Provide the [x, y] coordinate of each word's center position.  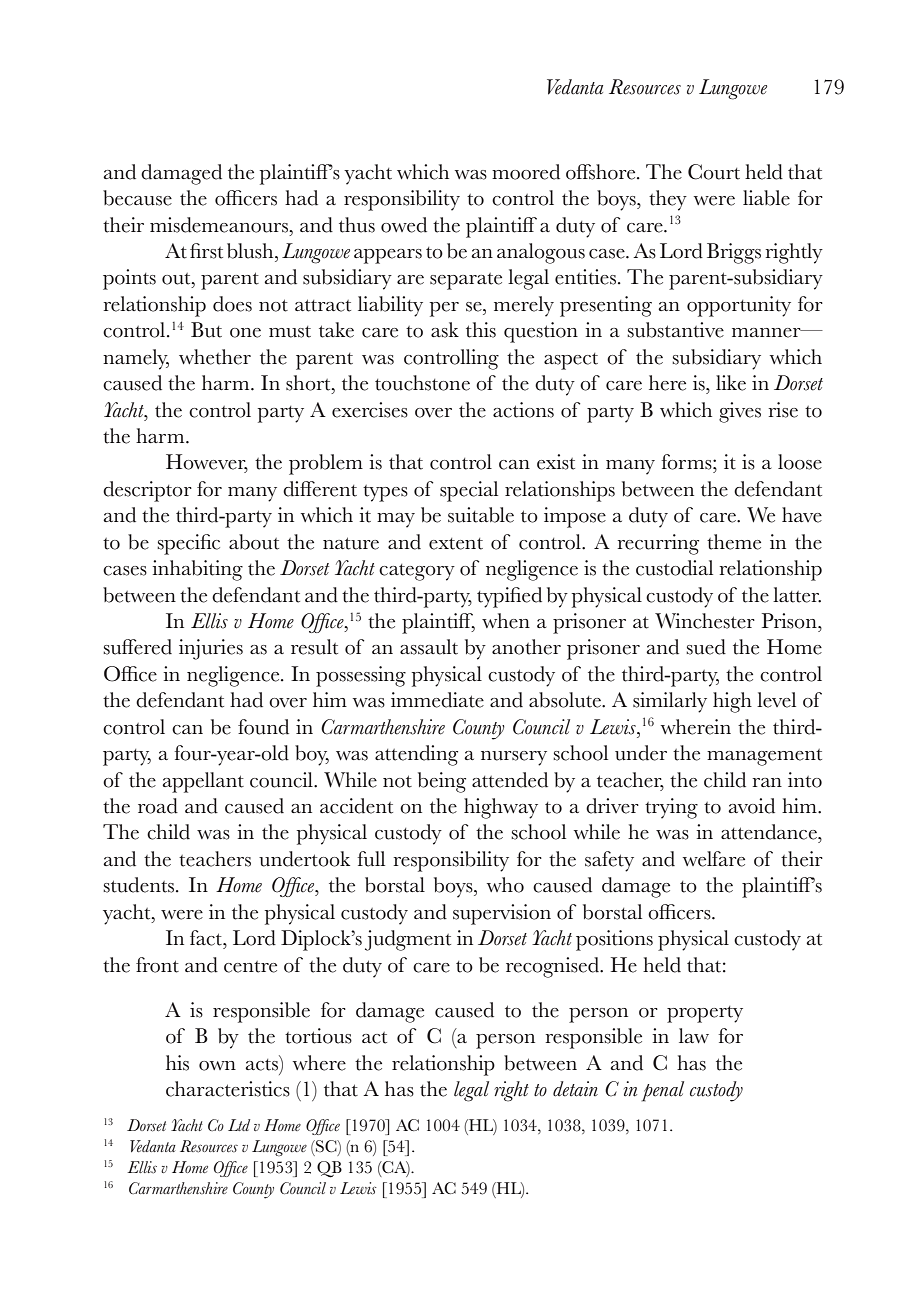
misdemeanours [220, 225]
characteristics [228, 1089]
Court [714, 172]
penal [663, 1091]
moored [526, 172]
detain [575, 1089]
